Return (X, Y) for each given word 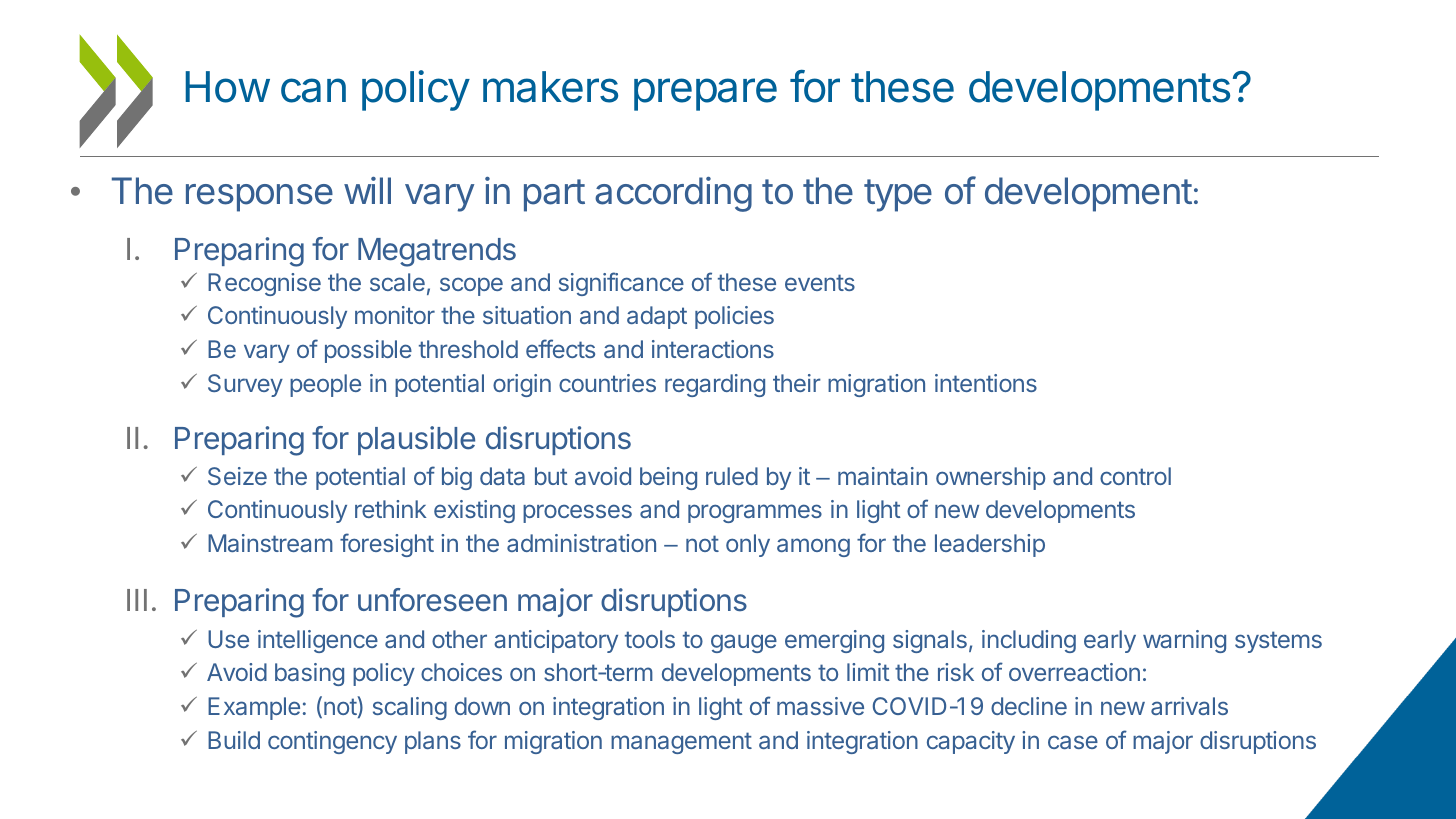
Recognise (264, 284)
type (898, 195)
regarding (715, 385)
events (820, 282)
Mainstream (270, 543)
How (228, 87)
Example (254, 708)
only (748, 545)
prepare (705, 94)
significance (621, 284)
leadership (990, 545)
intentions (986, 383)
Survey (245, 385)
